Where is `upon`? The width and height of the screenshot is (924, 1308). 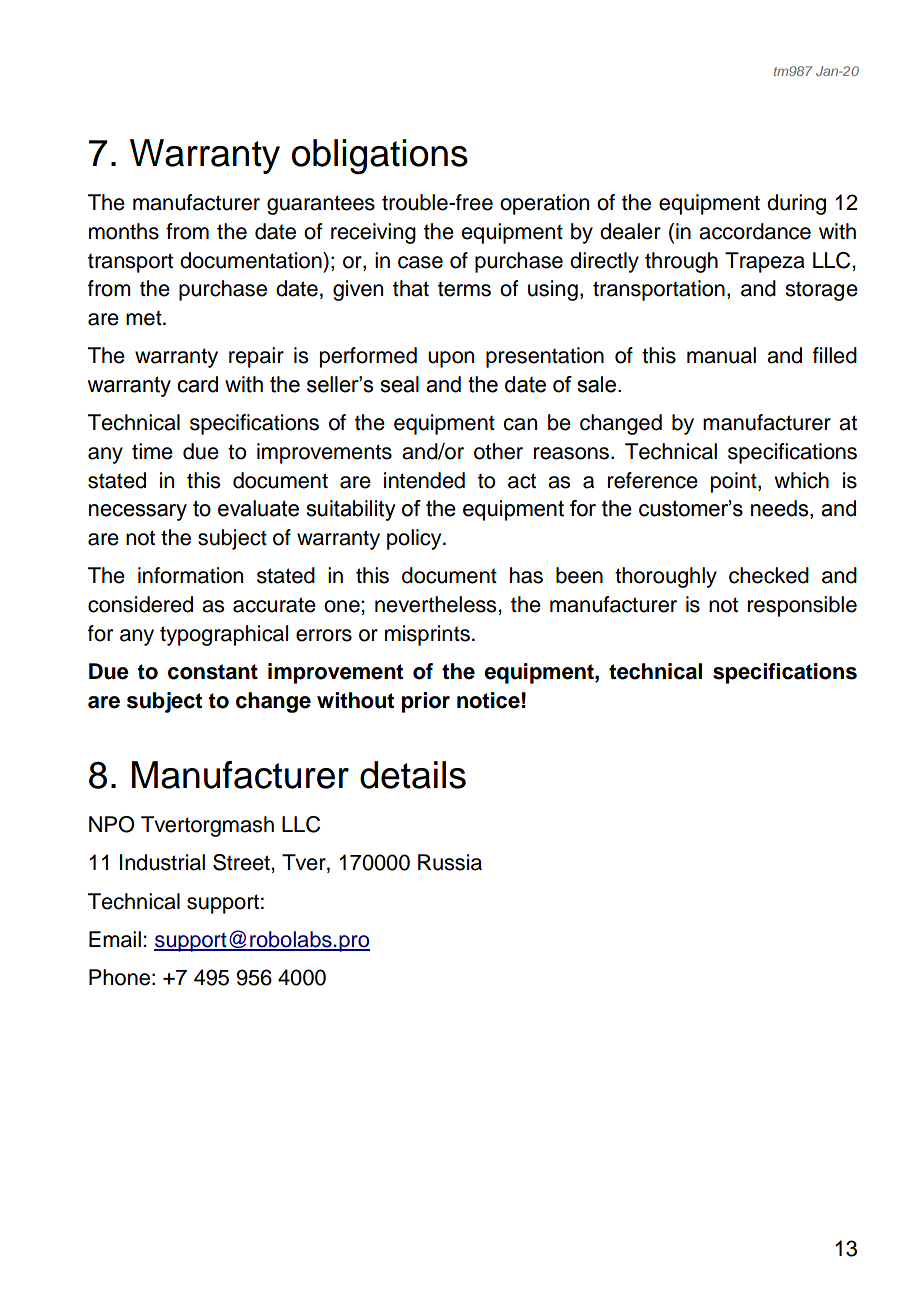 upon is located at coordinates (451, 359).
